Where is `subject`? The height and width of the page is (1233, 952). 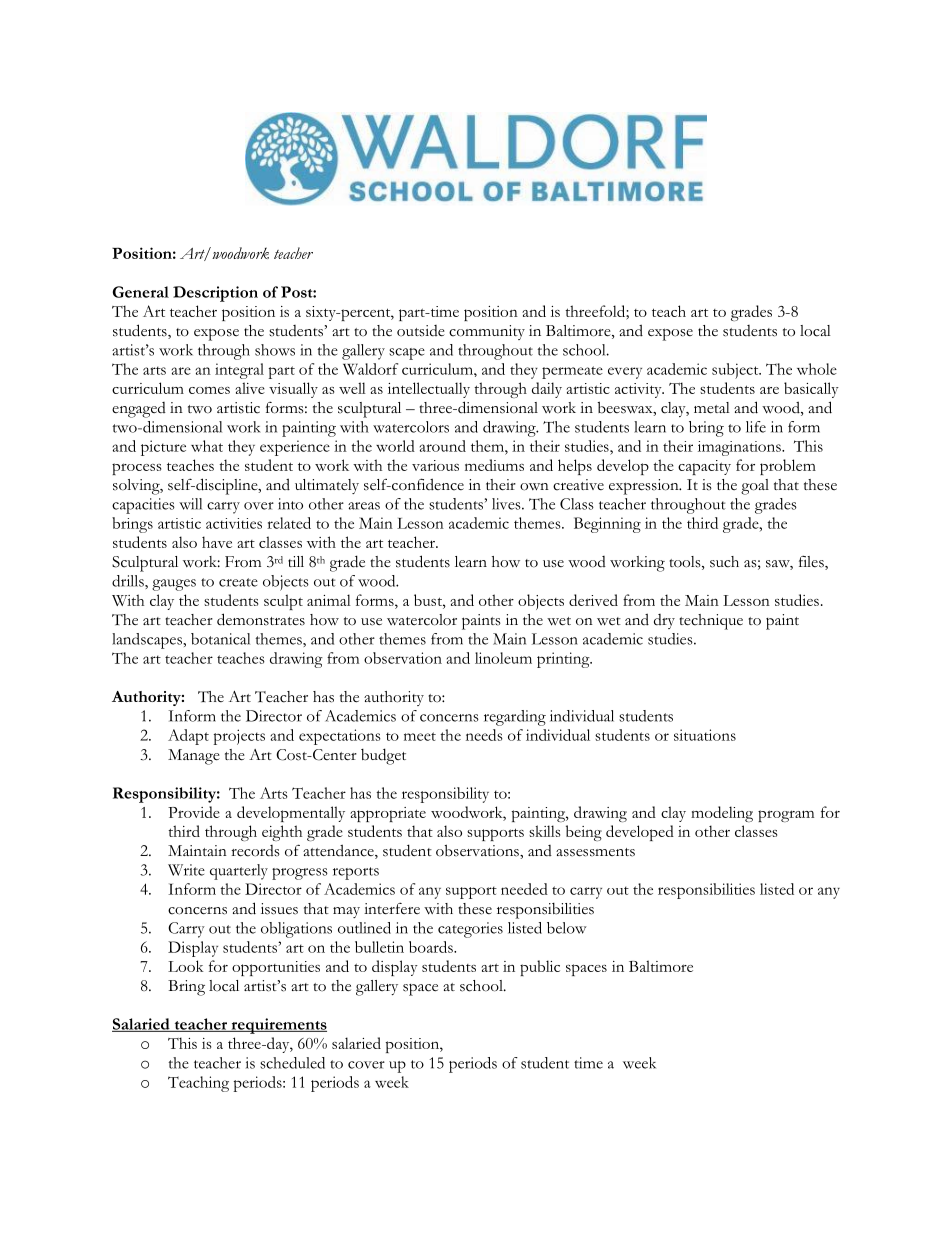 subject is located at coordinates (736, 371).
